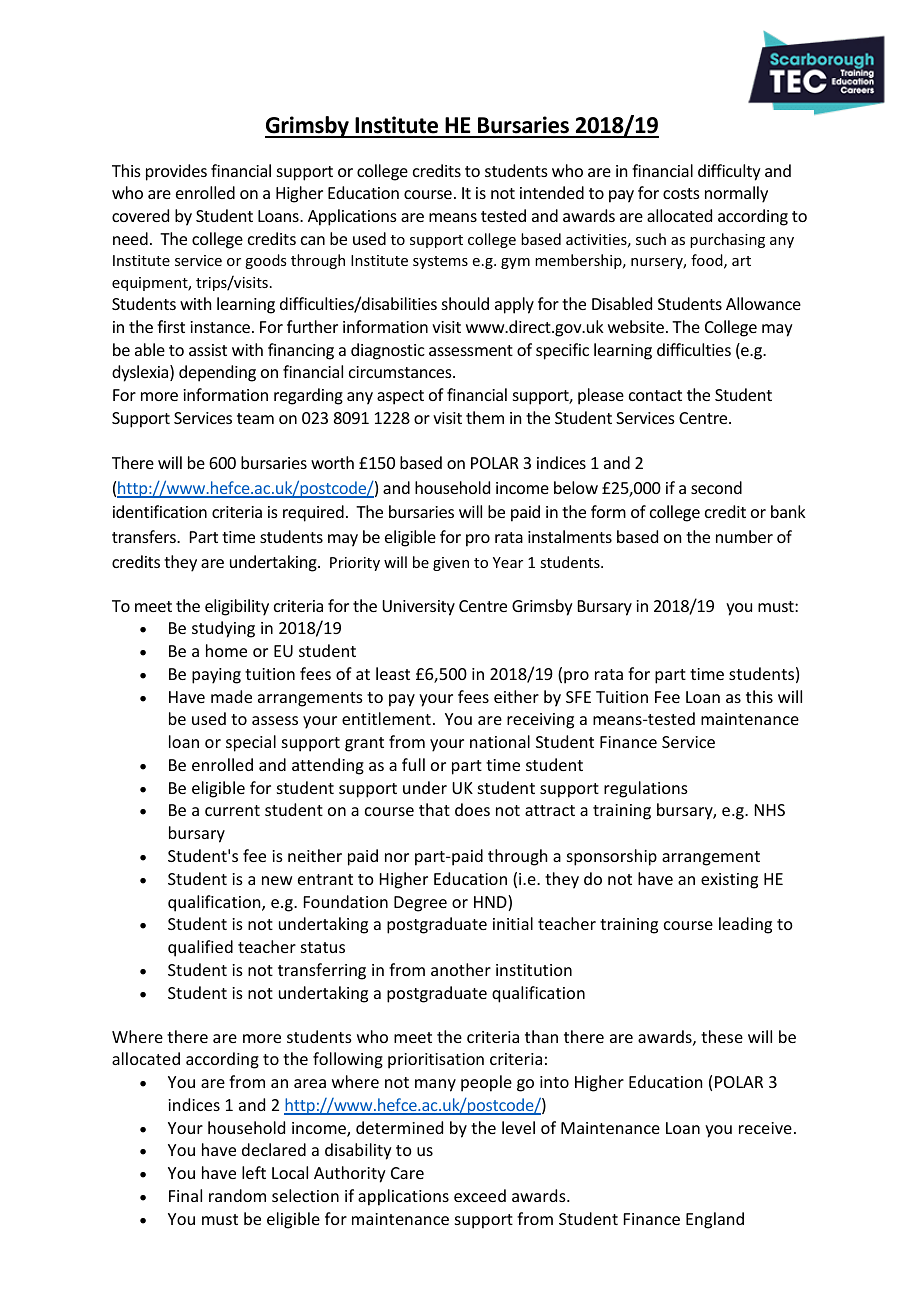 The height and width of the screenshot is (1308, 924). Describe the element at coordinates (440, 262) in the screenshot. I see `systems` at that location.
